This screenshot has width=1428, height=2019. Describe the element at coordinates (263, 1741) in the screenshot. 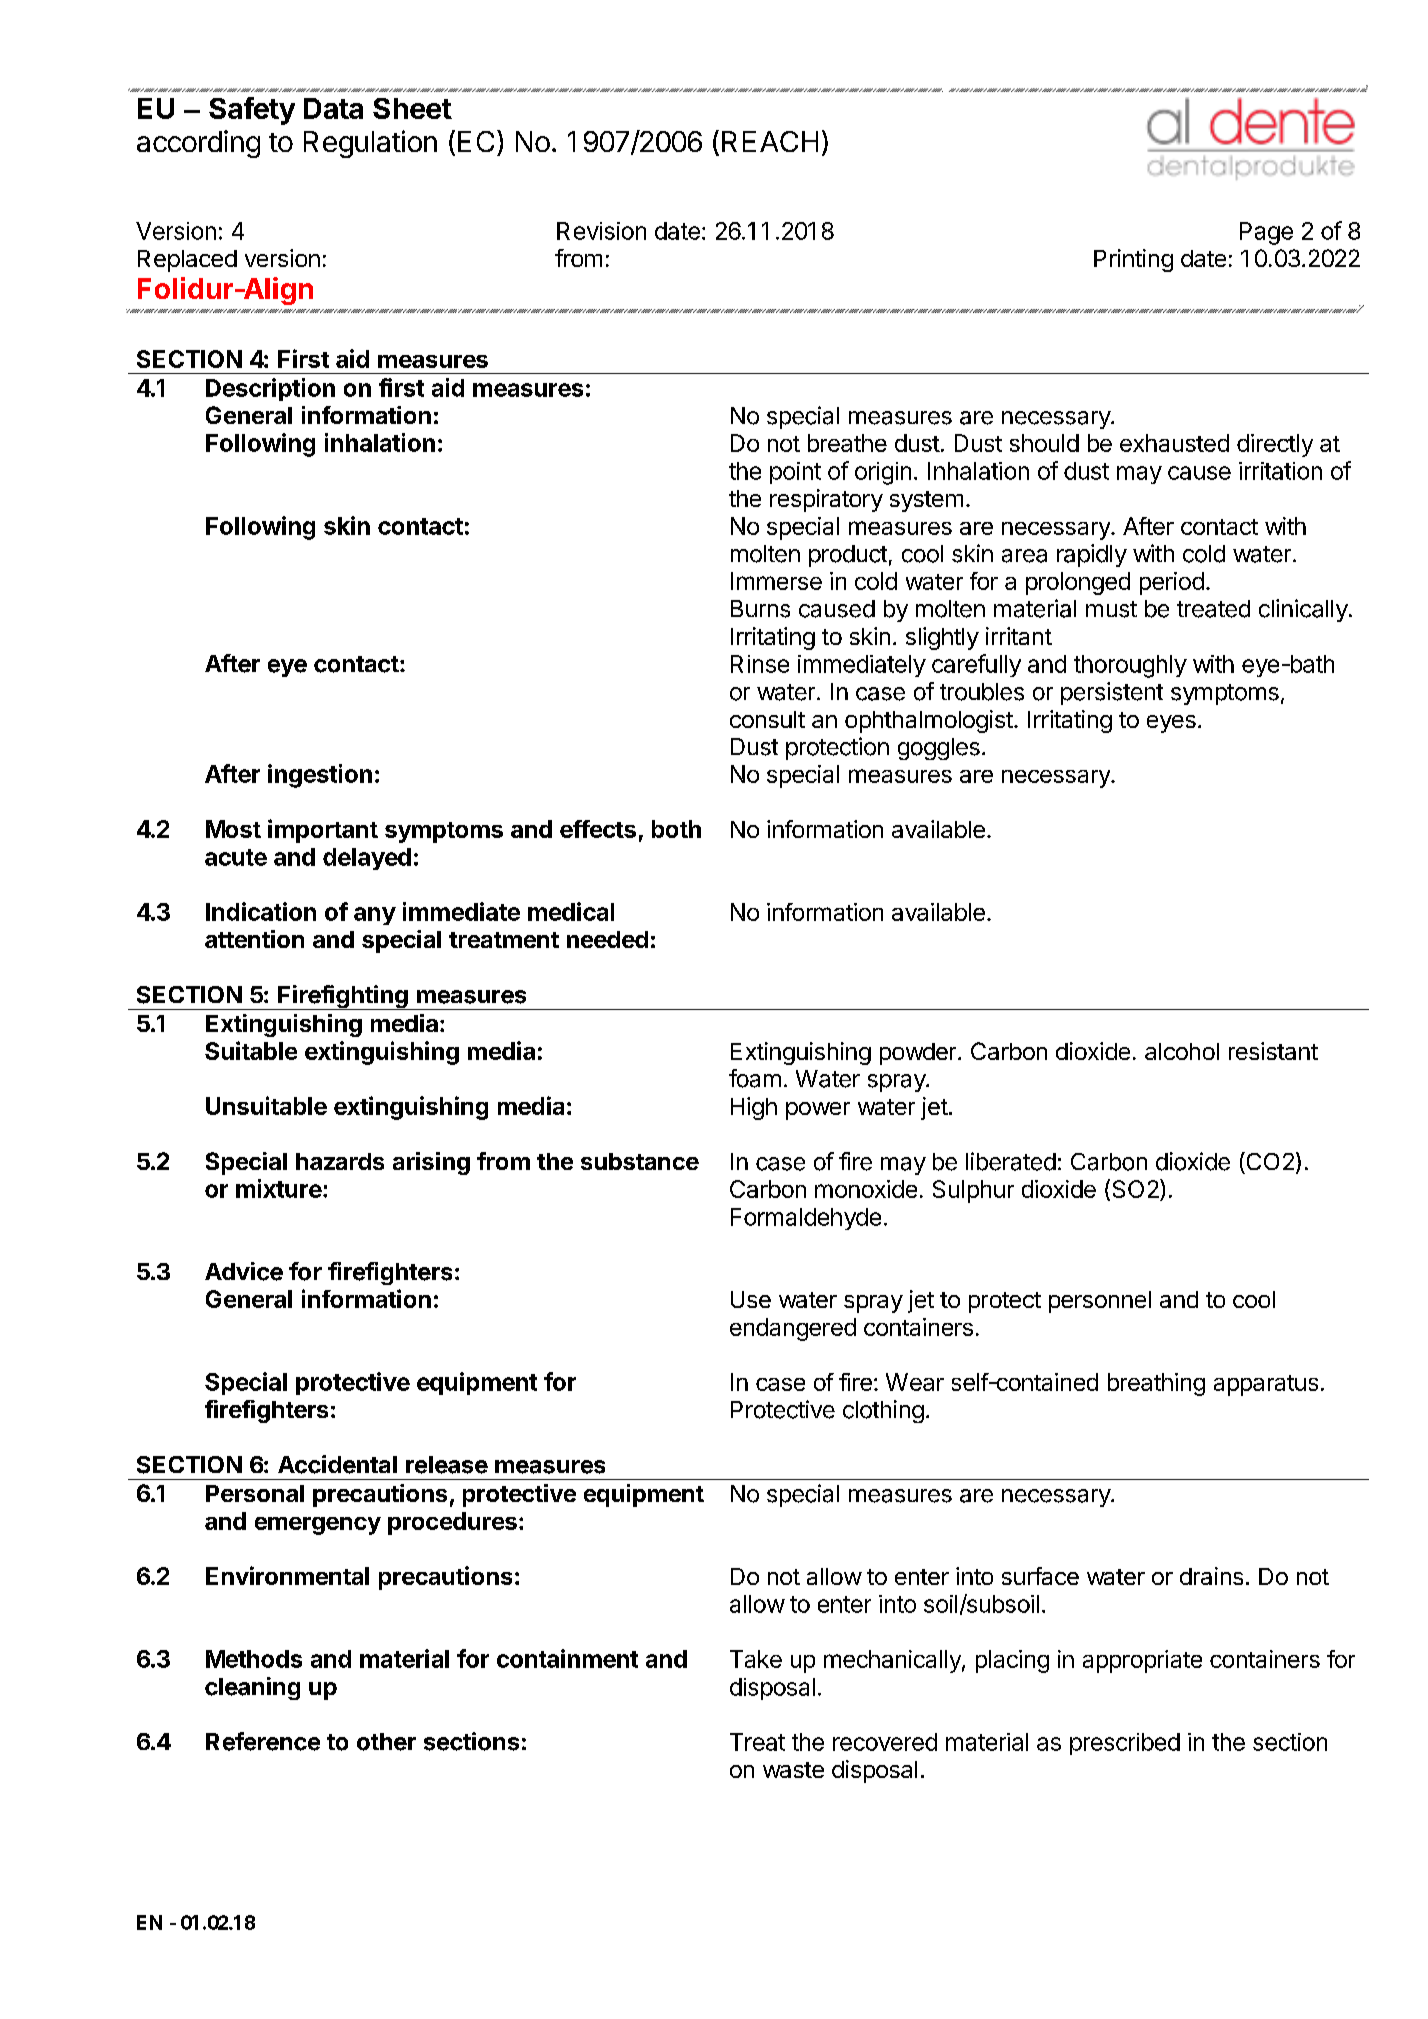

I see `Reference` at that location.
